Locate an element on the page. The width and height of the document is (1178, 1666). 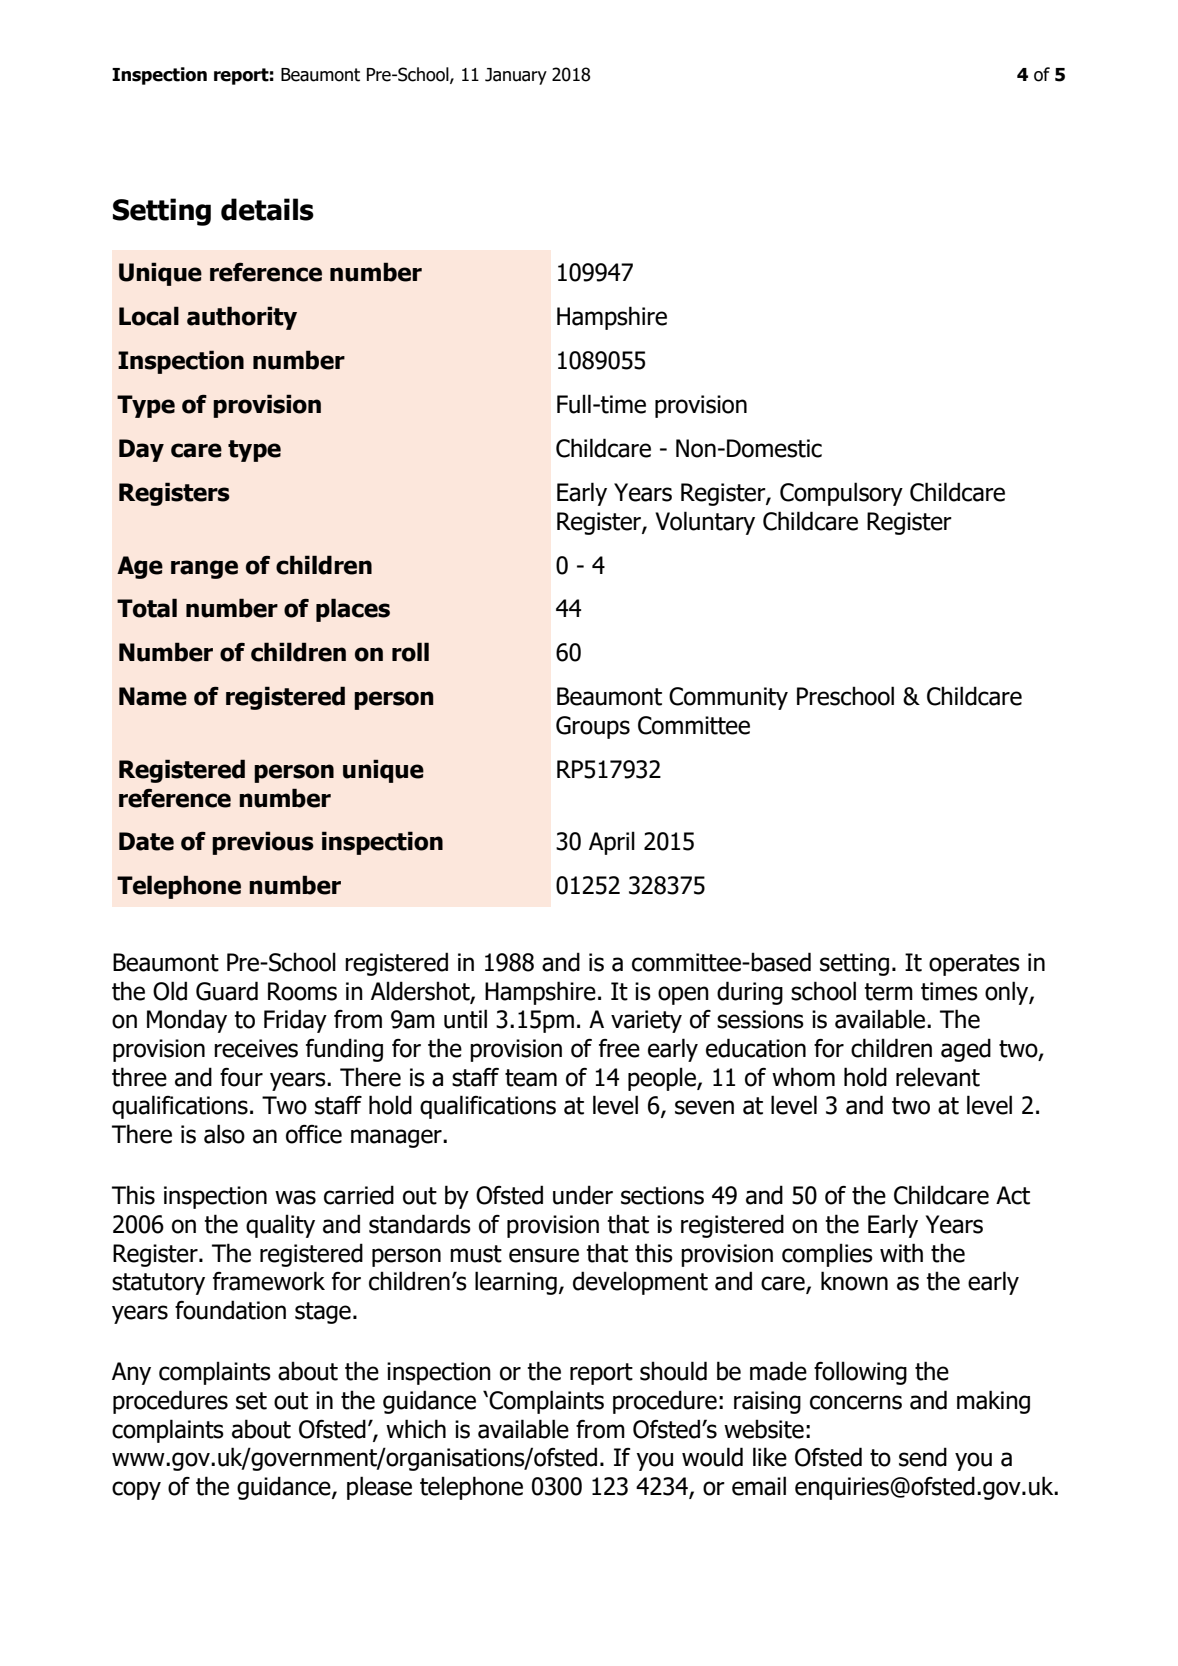
January is located at coordinates (516, 76).
